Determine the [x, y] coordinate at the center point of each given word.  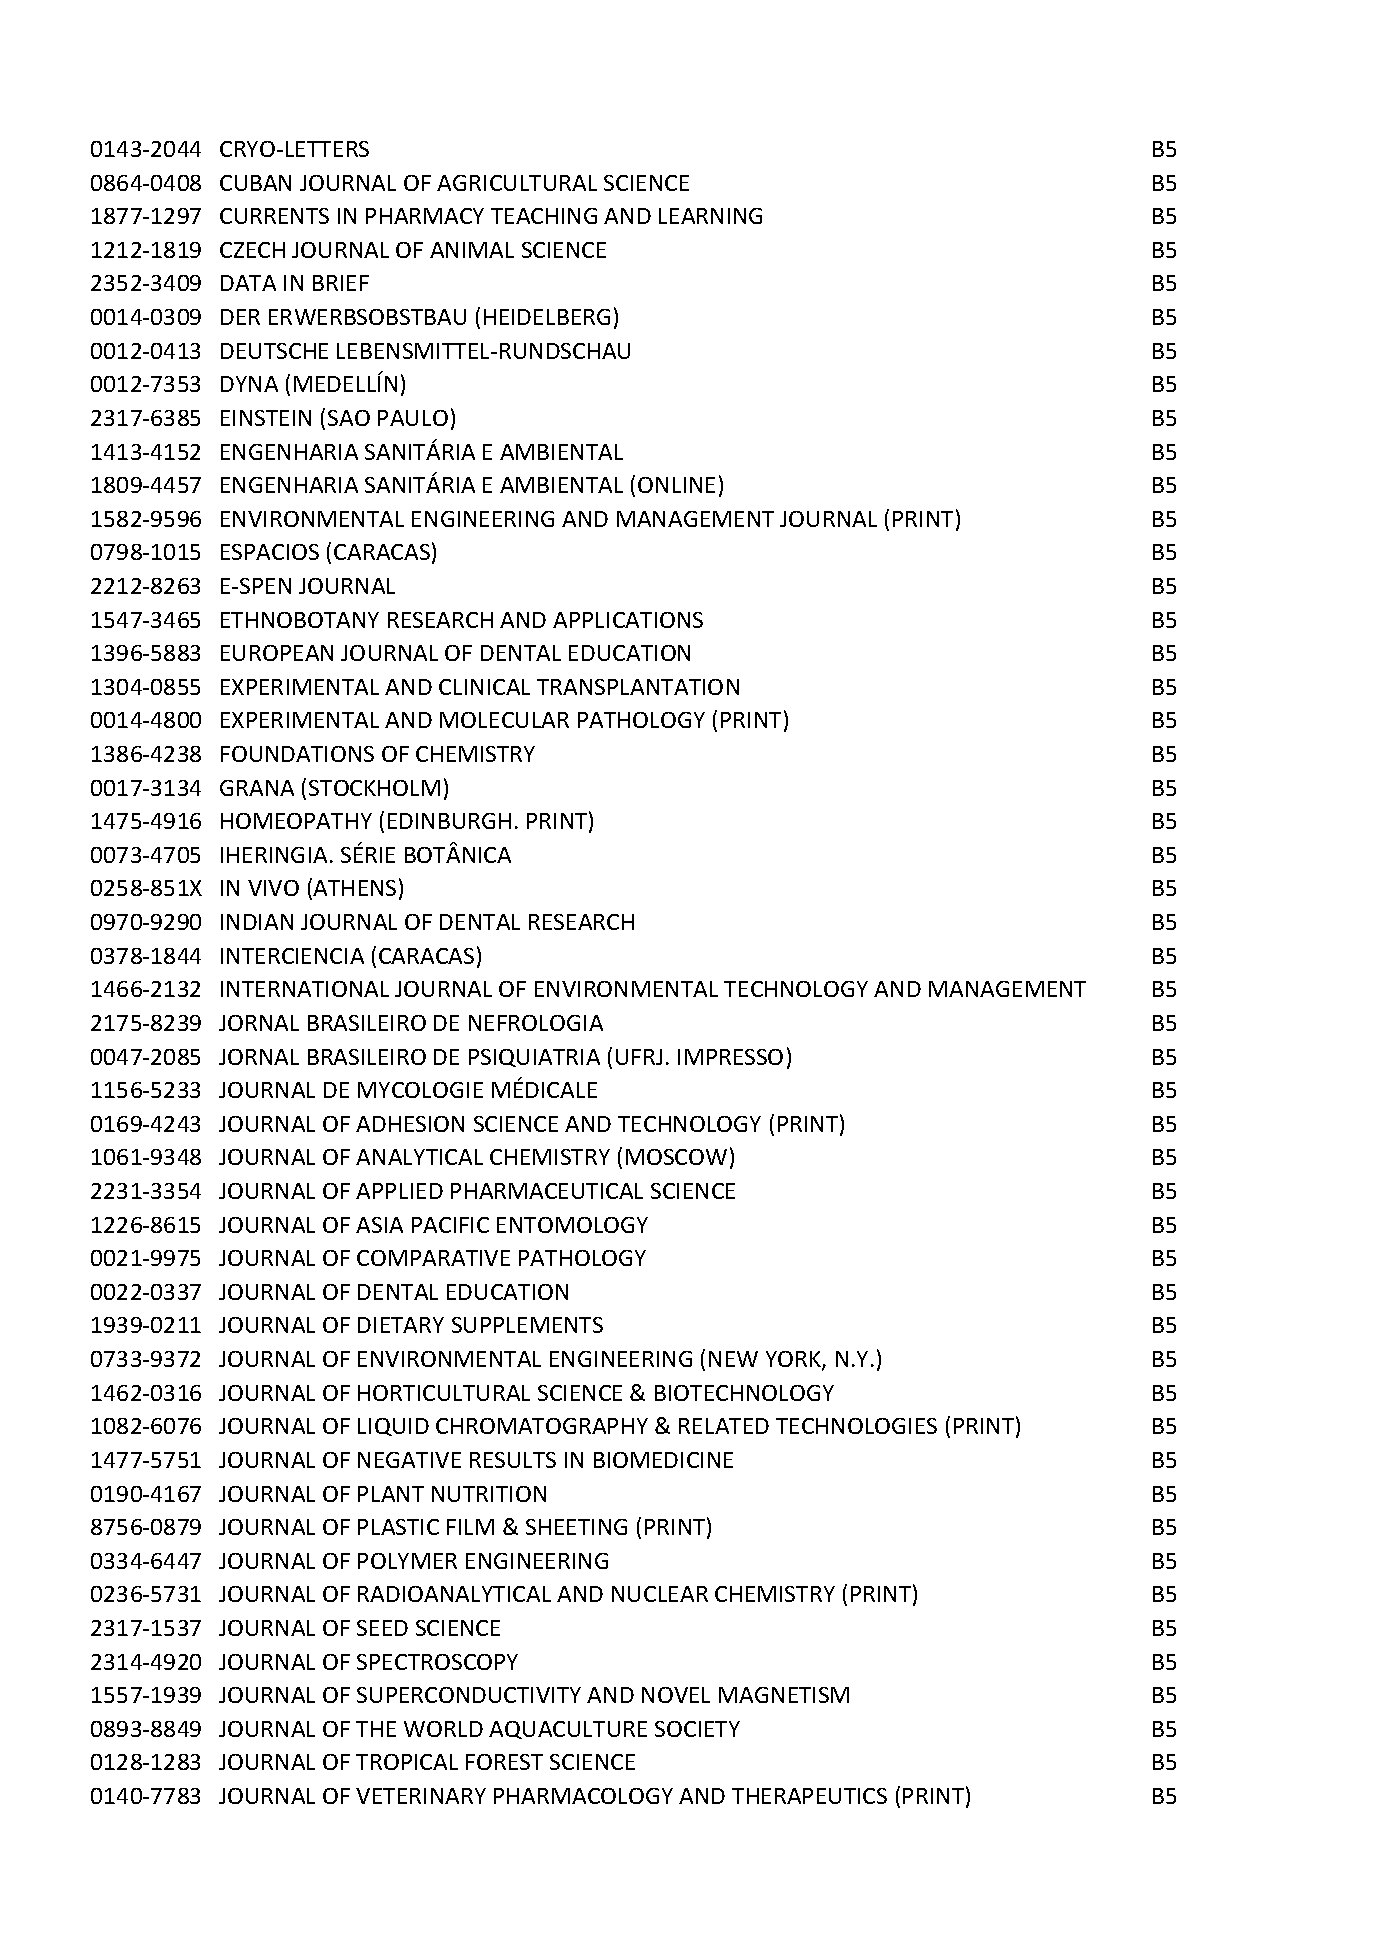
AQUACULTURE [568, 1730]
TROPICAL [407, 1762]
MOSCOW [676, 1157]
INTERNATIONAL [305, 989]
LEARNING [710, 216]
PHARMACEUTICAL [547, 1191]
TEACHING [544, 216]
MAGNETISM [784, 1695]
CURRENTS [274, 216]
